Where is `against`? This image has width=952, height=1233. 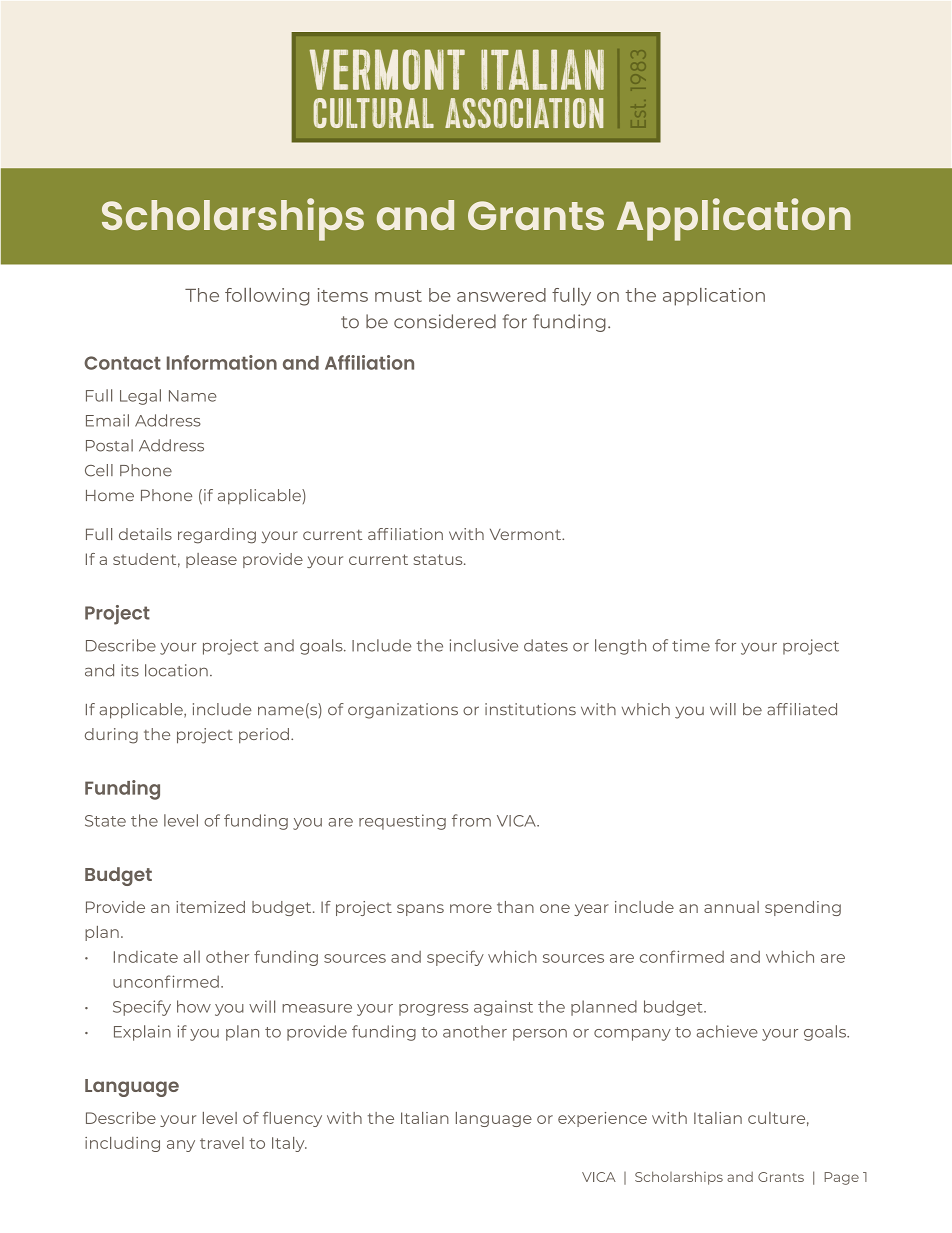
against is located at coordinates (503, 1008).
